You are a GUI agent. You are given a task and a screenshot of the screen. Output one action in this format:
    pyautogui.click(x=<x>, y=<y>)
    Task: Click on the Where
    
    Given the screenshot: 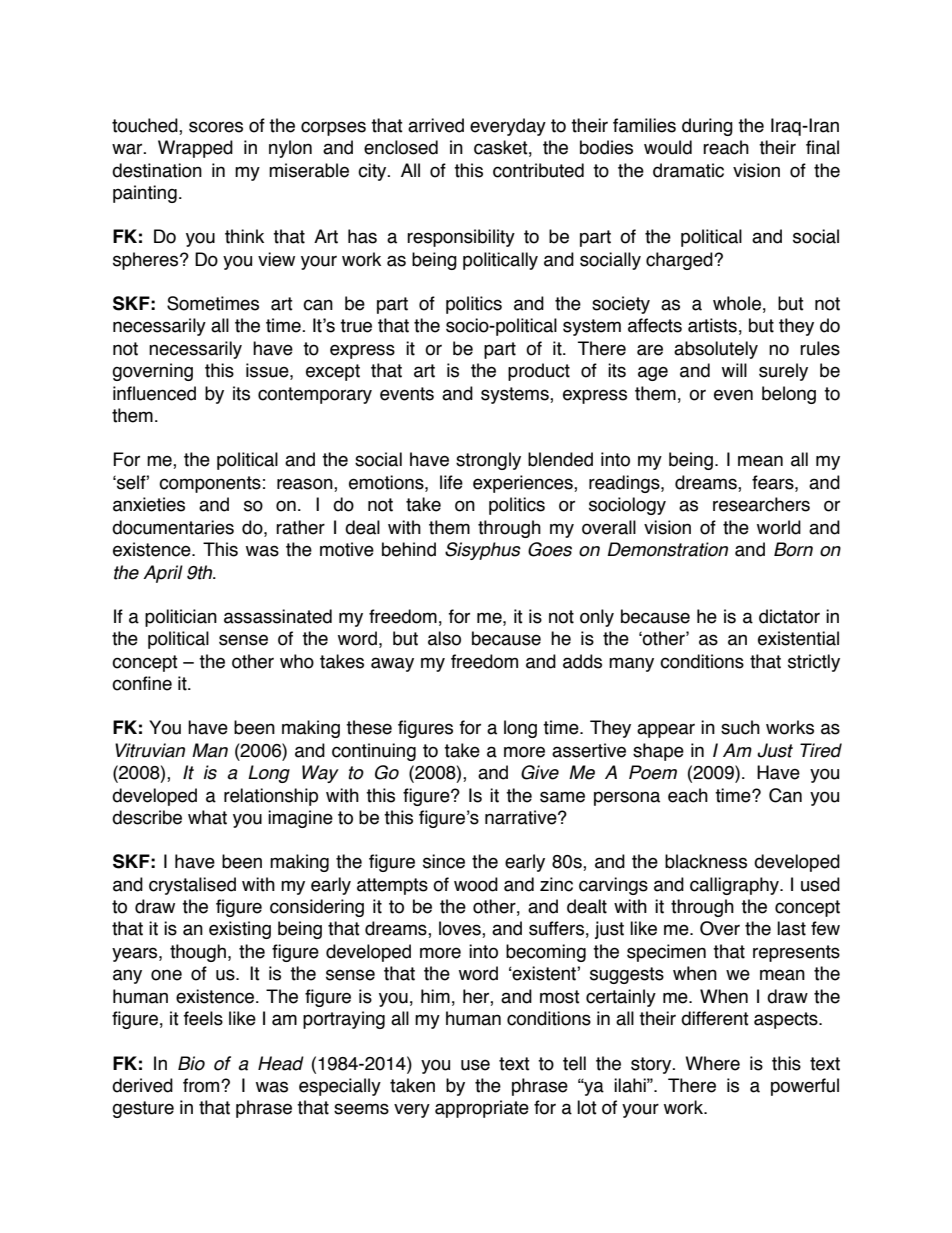 What is the action you would take?
    pyautogui.click(x=712, y=1063)
